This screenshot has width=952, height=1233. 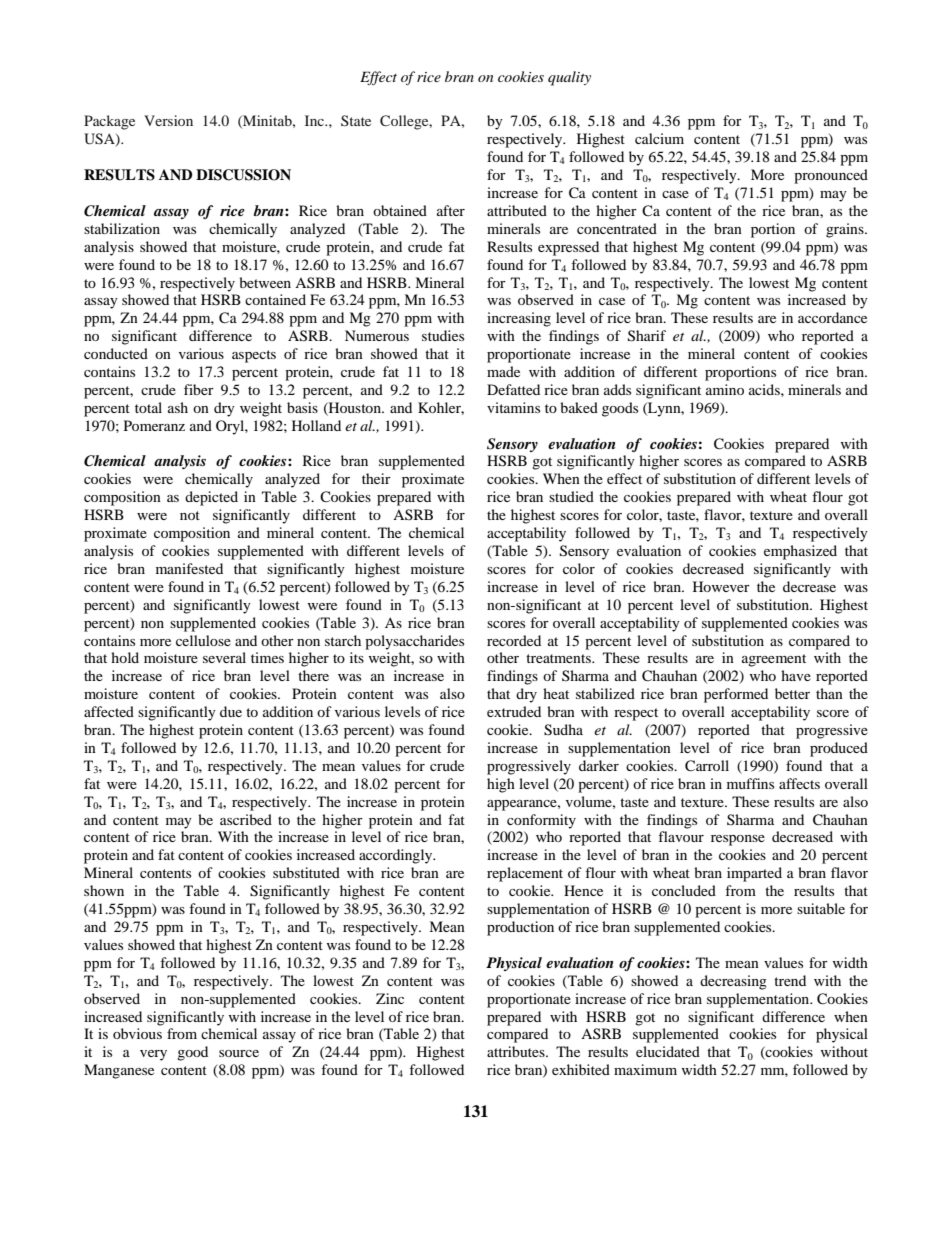 I want to click on response, so click(x=738, y=840).
